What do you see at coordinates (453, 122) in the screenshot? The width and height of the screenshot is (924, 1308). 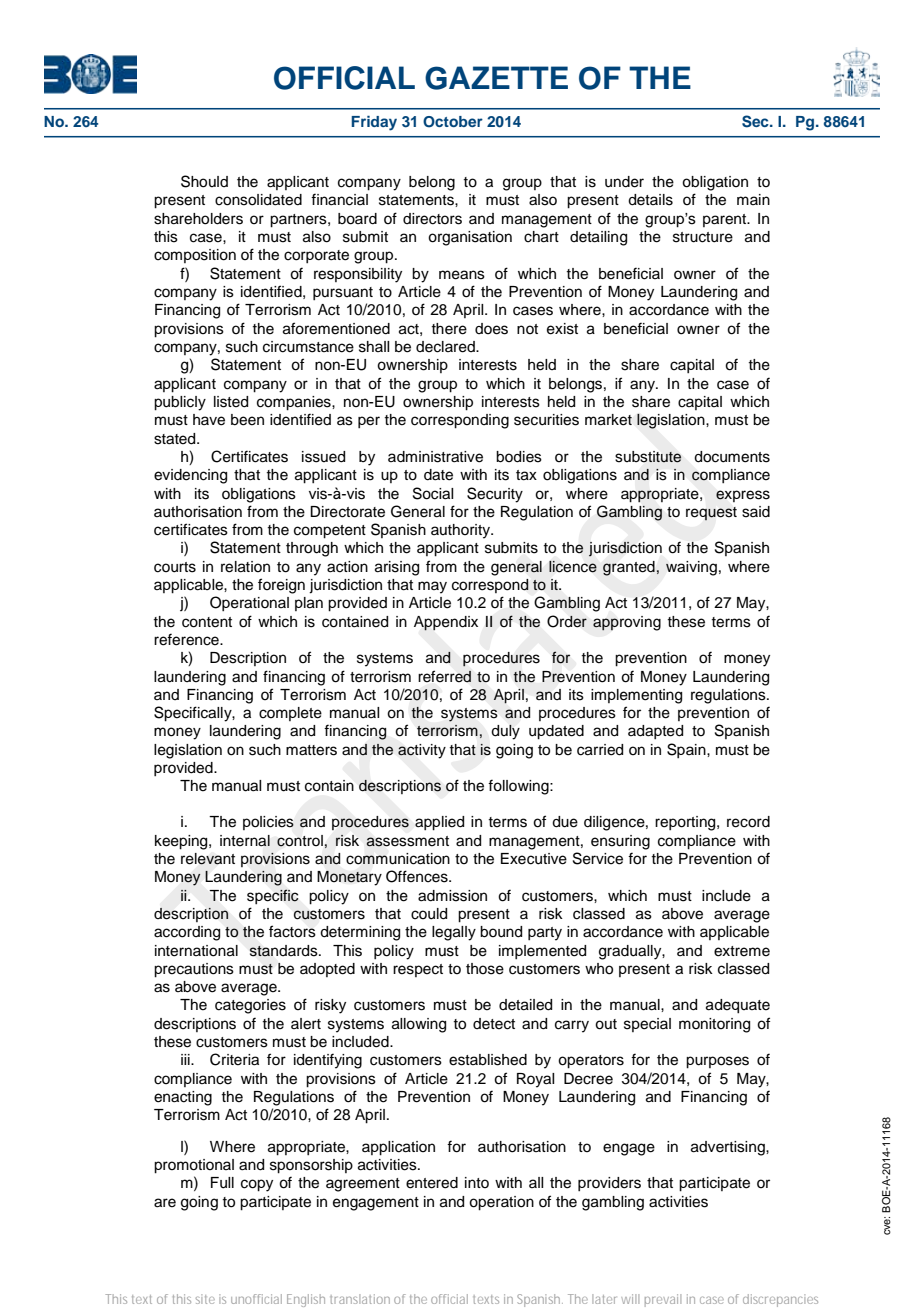 I see `October` at bounding box center [453, 122].
